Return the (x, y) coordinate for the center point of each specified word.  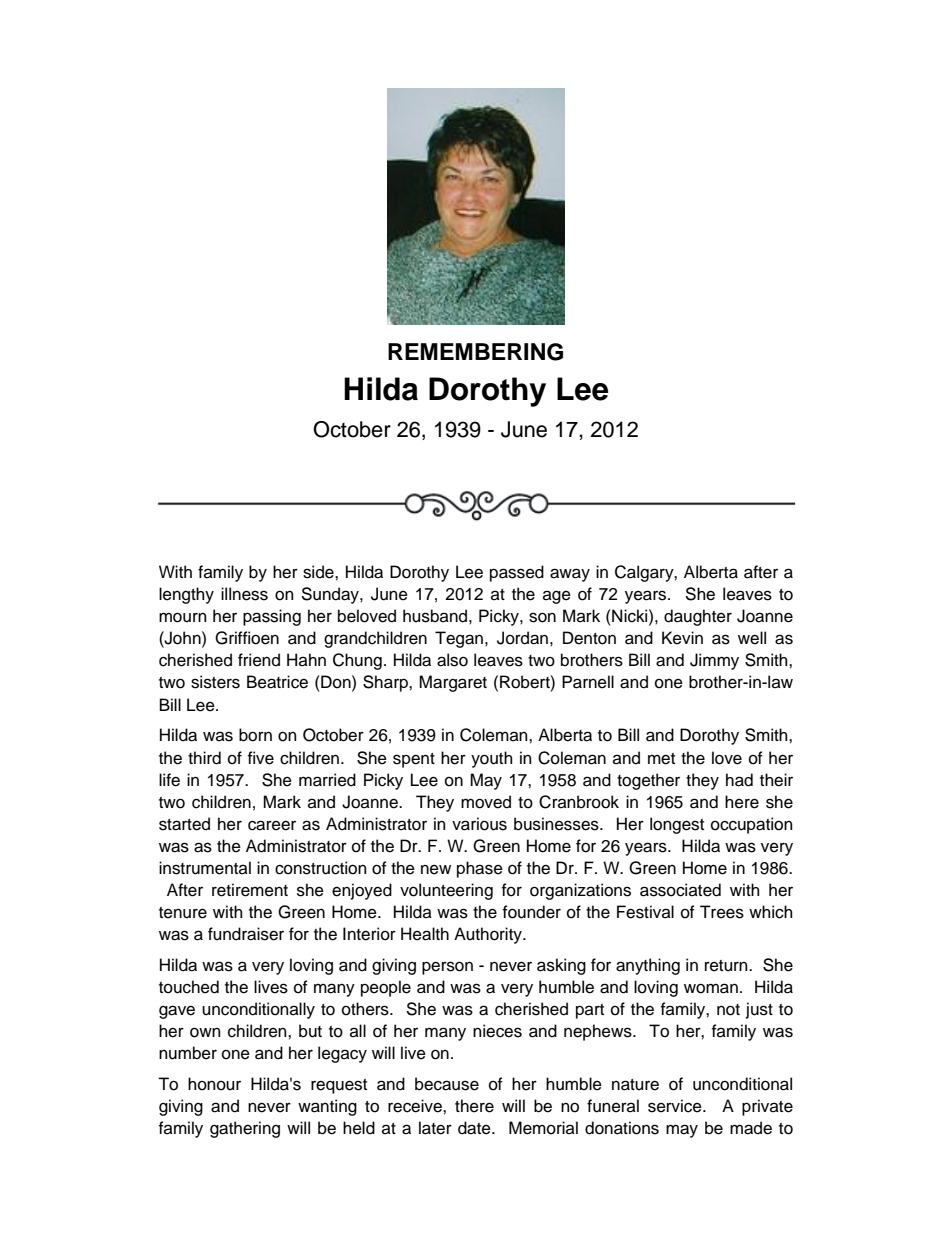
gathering (245, 1129)
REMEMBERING (475, 352)
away (570, 575)
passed (517, 573)
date (475, 1128)
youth (492, 759)
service (676, 1106)
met (661, 759)
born (255, 735)
